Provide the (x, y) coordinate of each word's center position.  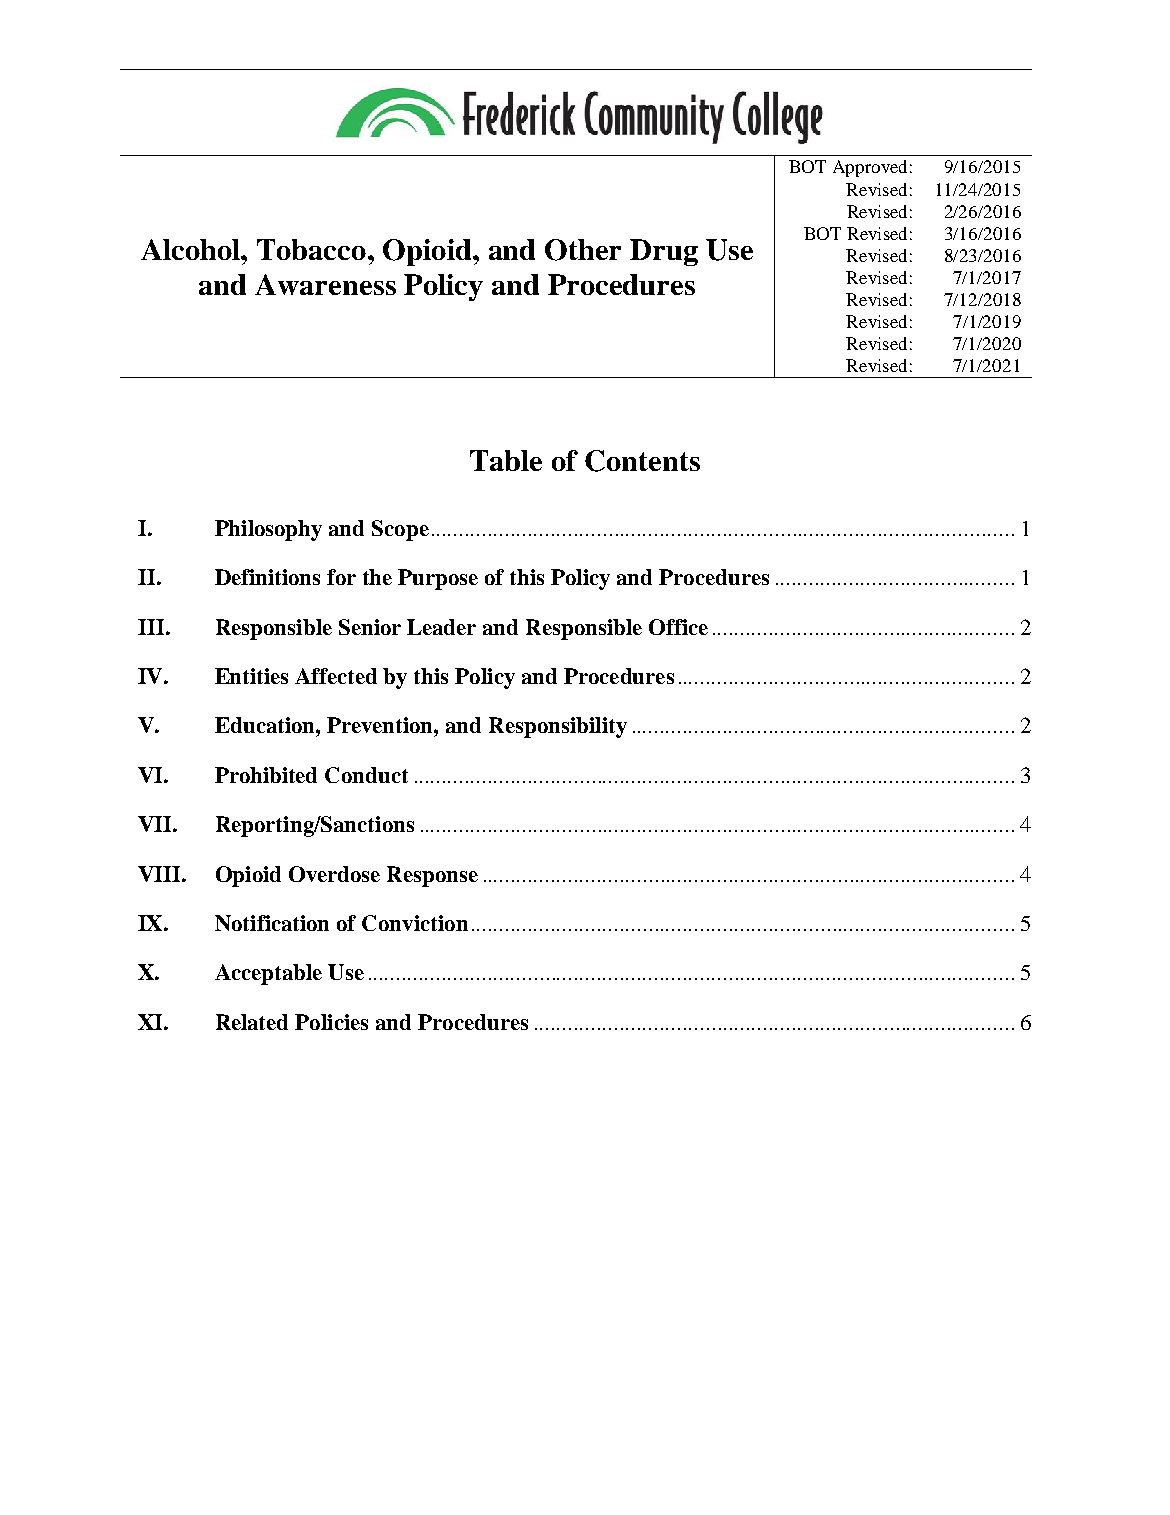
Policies (331, 1022)
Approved (870, 168)
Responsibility (558, 727)
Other (583, 250)
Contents (642, 461)
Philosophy (268, 530)
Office (678, 627)
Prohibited (266, 775)
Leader (441, 627)
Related (252, 1022)
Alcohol (192, 249)
